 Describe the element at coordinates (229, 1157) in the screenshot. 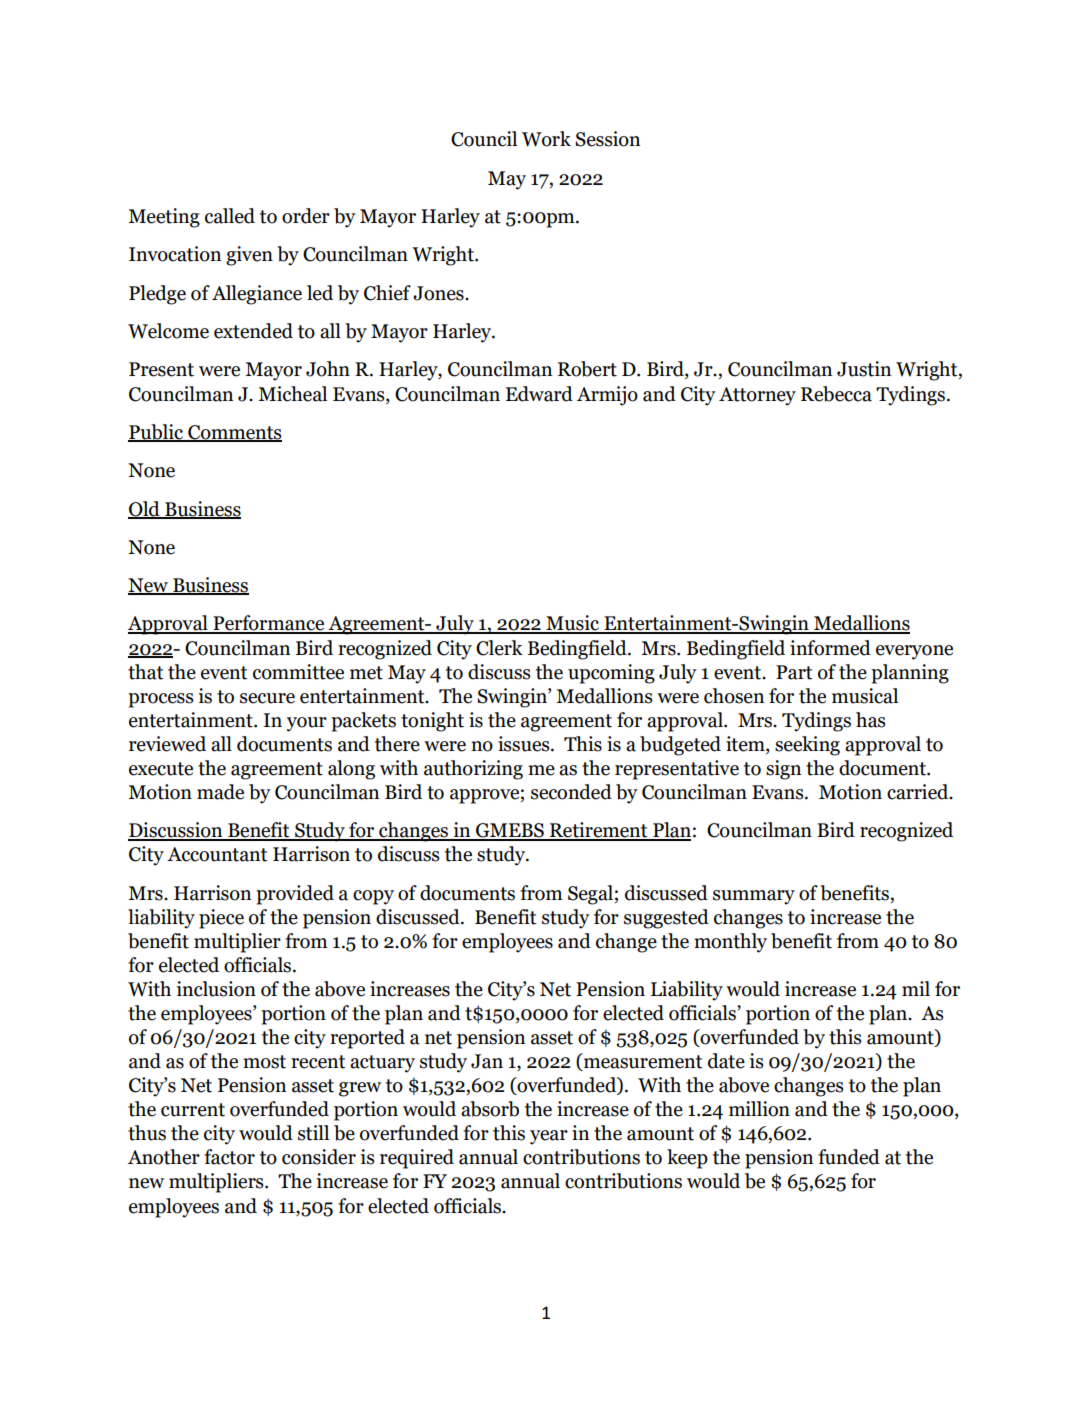

I see `factor` at that location.
